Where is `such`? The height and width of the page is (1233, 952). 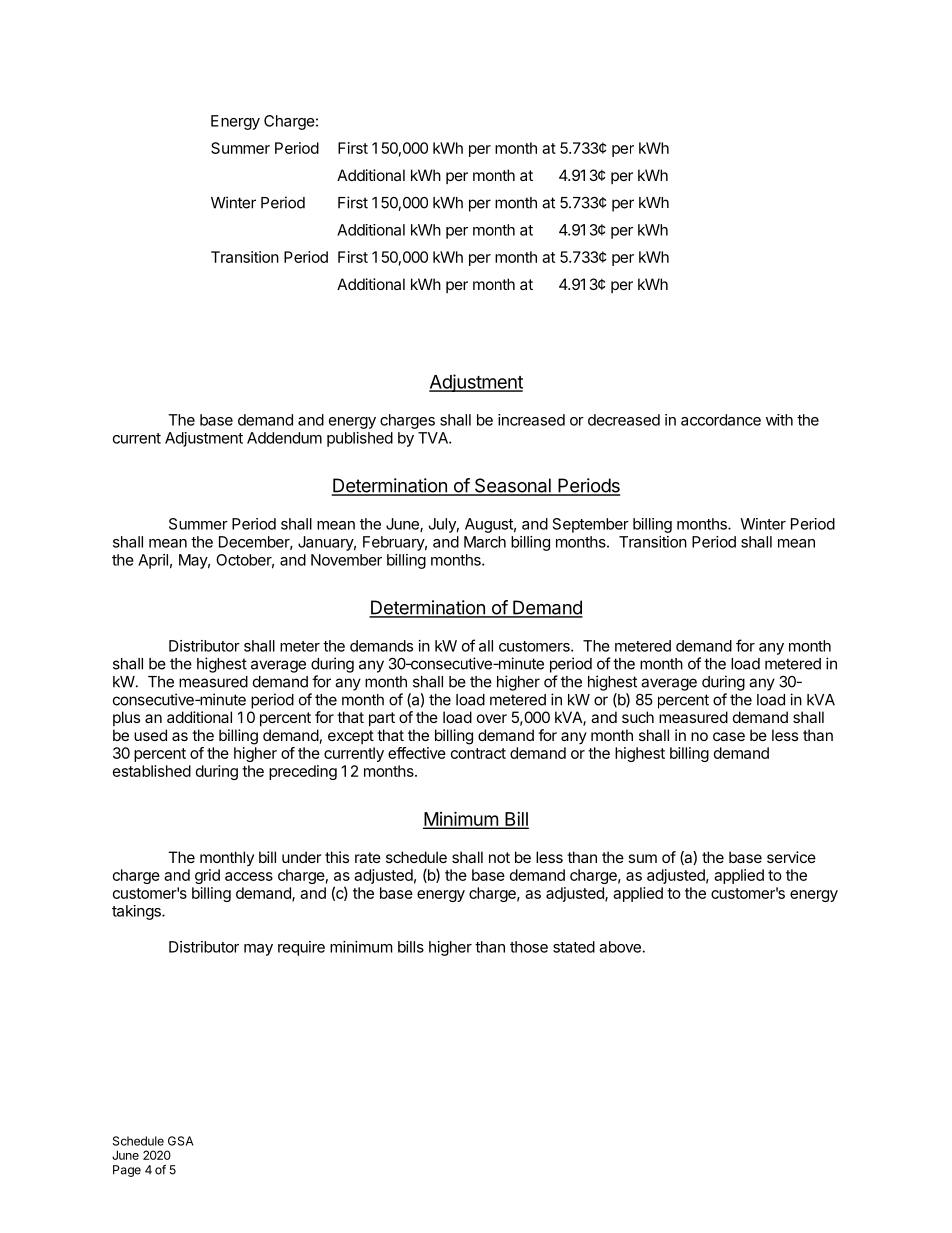 such is located at coordinates (638, 717).
